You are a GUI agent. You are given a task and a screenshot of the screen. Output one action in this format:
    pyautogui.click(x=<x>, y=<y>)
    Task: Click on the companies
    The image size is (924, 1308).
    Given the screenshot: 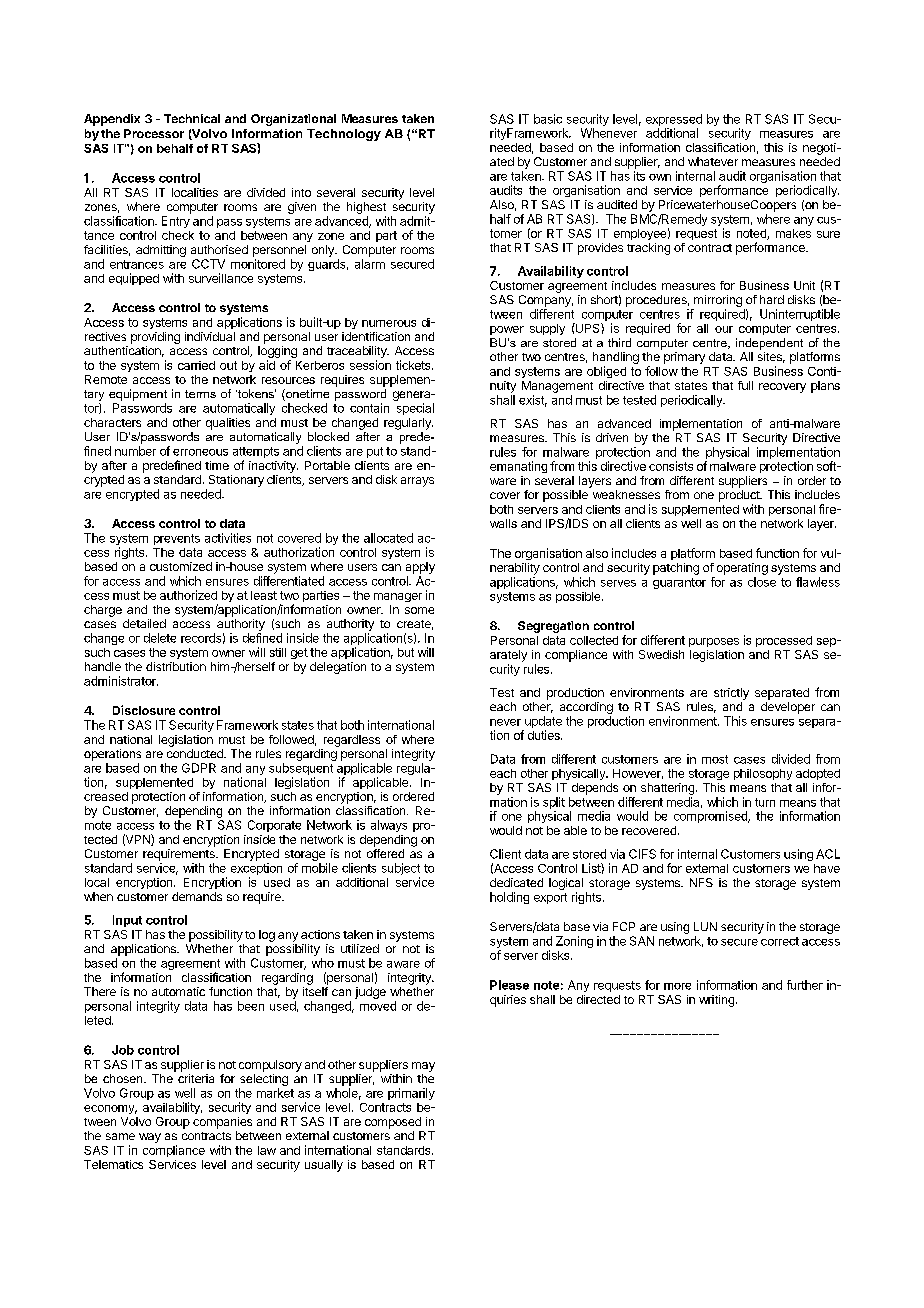 What is the action you would take?
    pyautogui.click(x=222, y=1123)
